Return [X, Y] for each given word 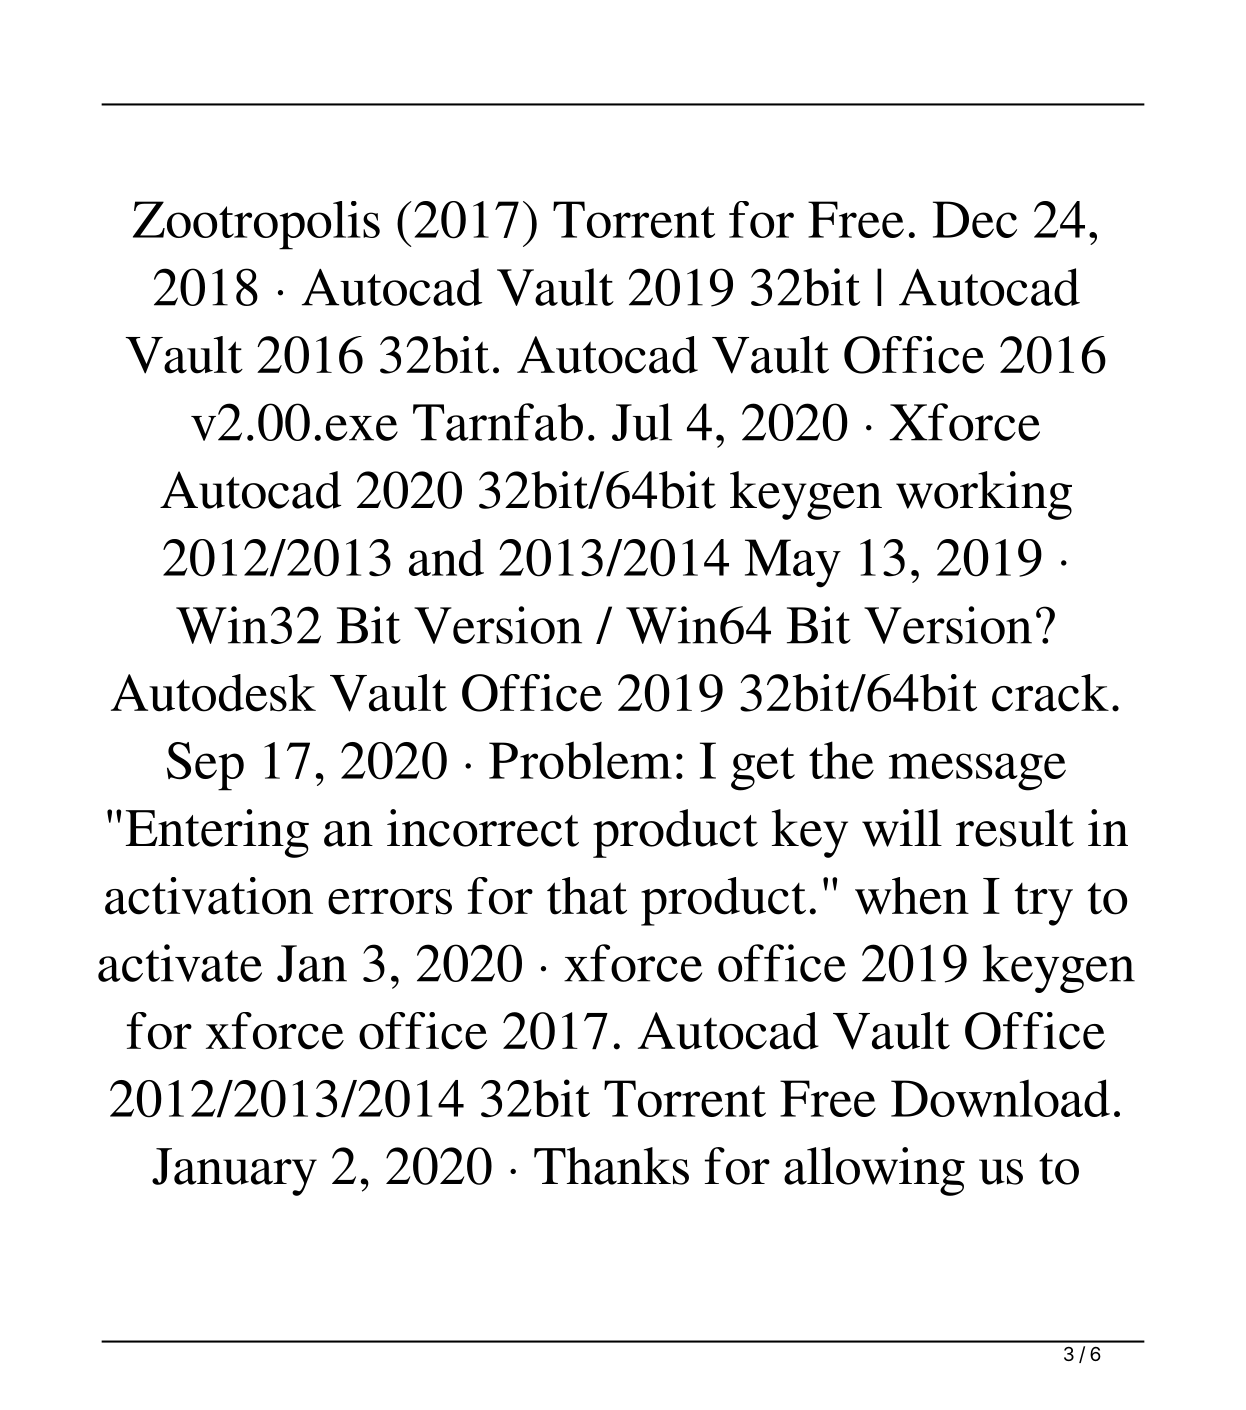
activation [209, 896]
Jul [642, 422]
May [793, 563]
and [446, 557]
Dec [975, 219]
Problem [580, 760]
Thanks [611, 1166]
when [912, 896]
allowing [874, 1171]
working [984, 495]
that [587, 896]
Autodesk [213, 693]
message [977, 772]
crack [1050, 693]
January [234, 1172]
